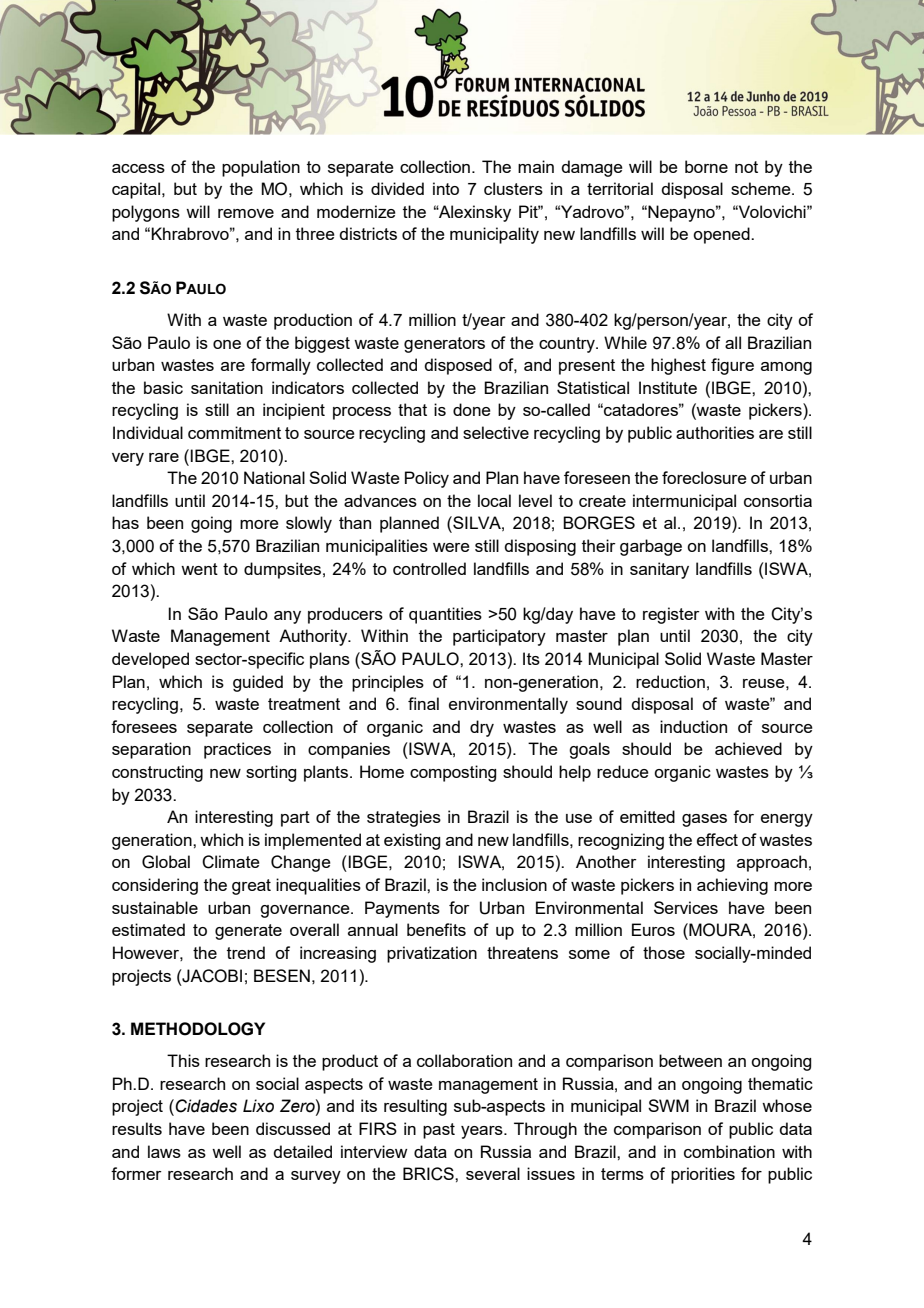 This image has height=1308, width=924. Describe the element at coordinates (164, 1151) in the image. I see `laws` at that location.
